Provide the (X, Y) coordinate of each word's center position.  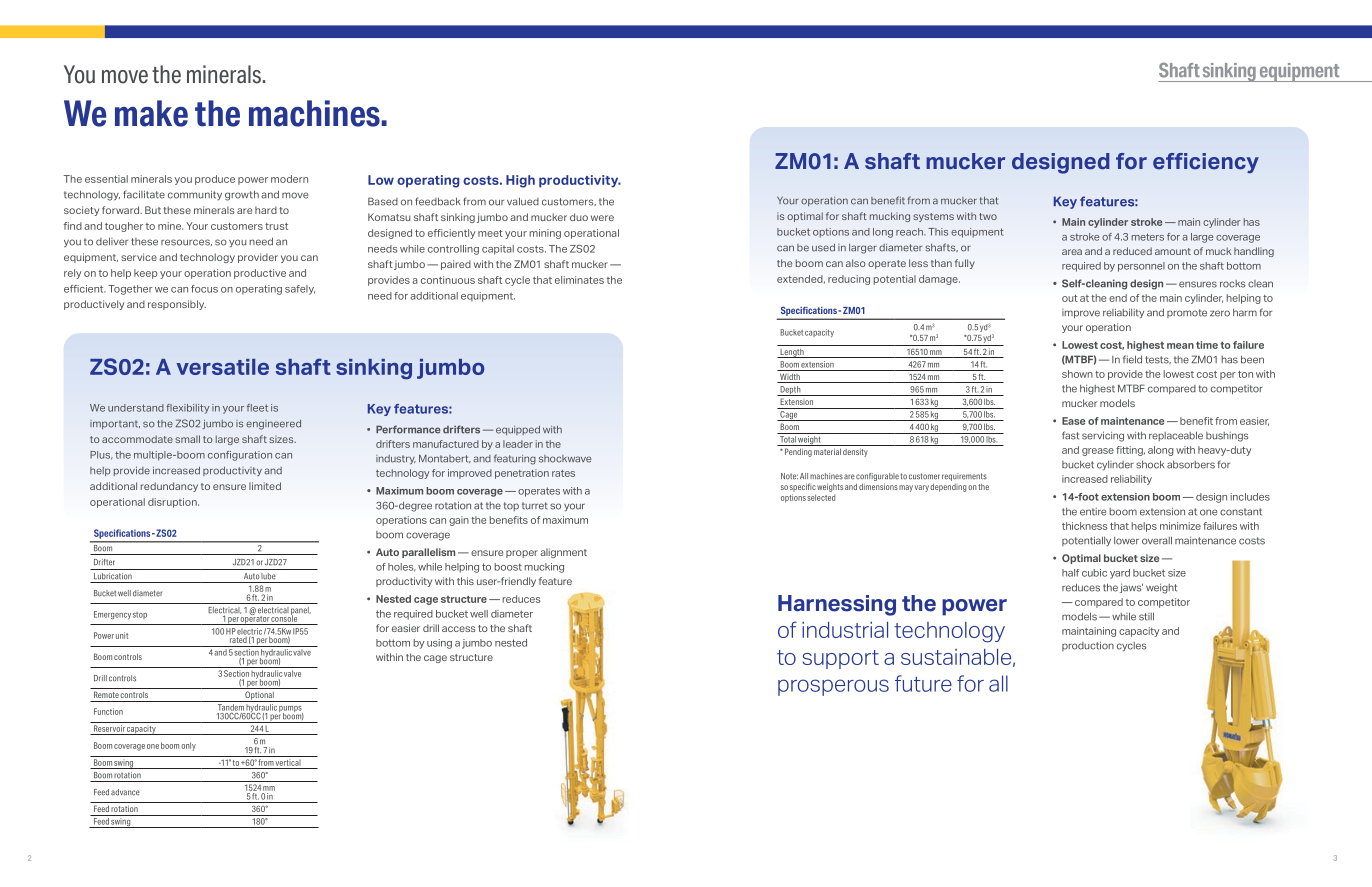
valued (523, 201)
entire (1093, 512)
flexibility (187, 409)
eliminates (579, 280)
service (139, 257)
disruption (173, 503)
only (188, 746)
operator (255, 619)
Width (790, 378)
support (840, 659)
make (151, 113)
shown (1077, 374)
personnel (1141, 267)
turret (535, 506)
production (1088, 646)
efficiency (1206, 163)
